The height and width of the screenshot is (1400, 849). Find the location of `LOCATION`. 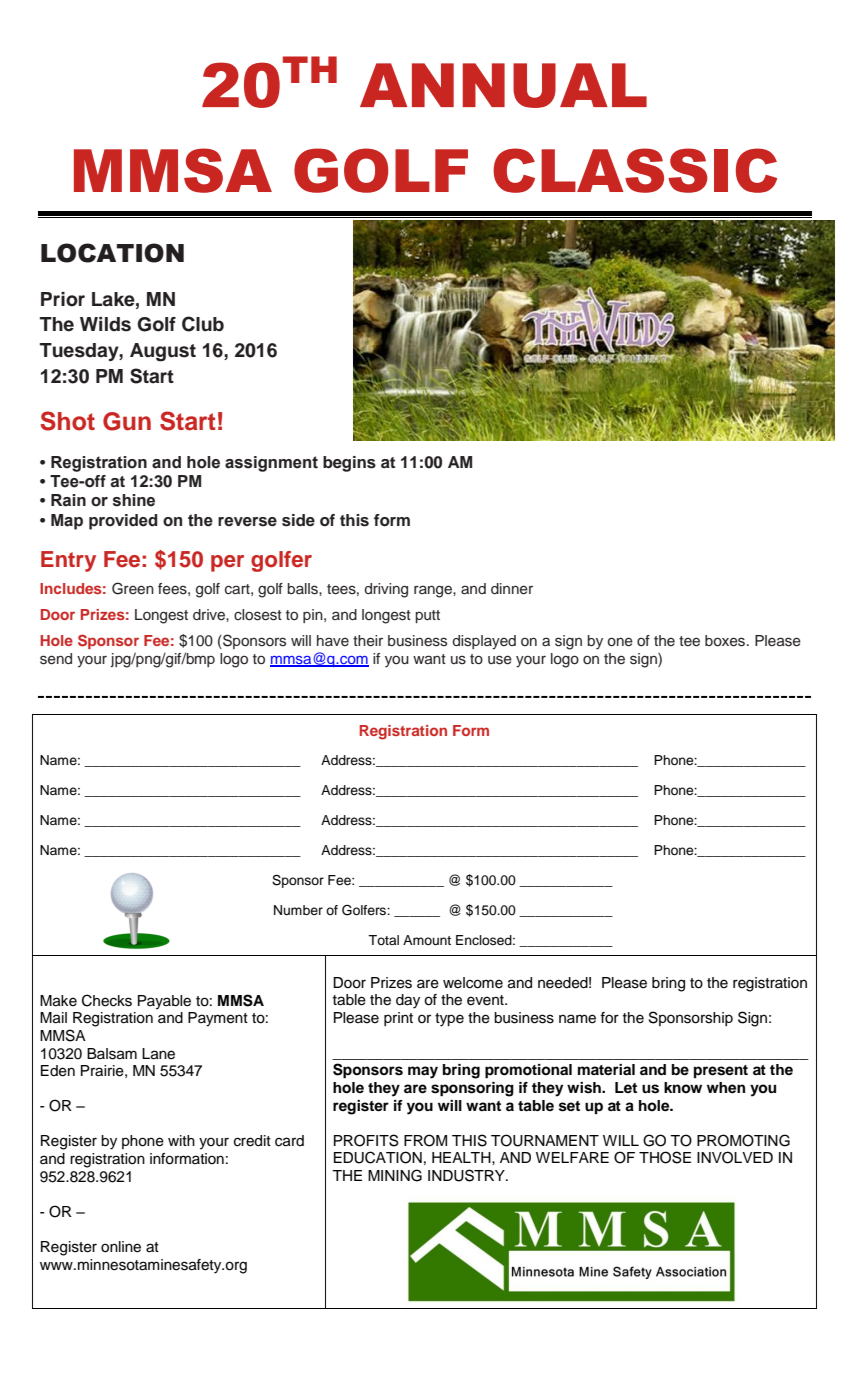

LOCATION is located at coordinates (112, 253).
